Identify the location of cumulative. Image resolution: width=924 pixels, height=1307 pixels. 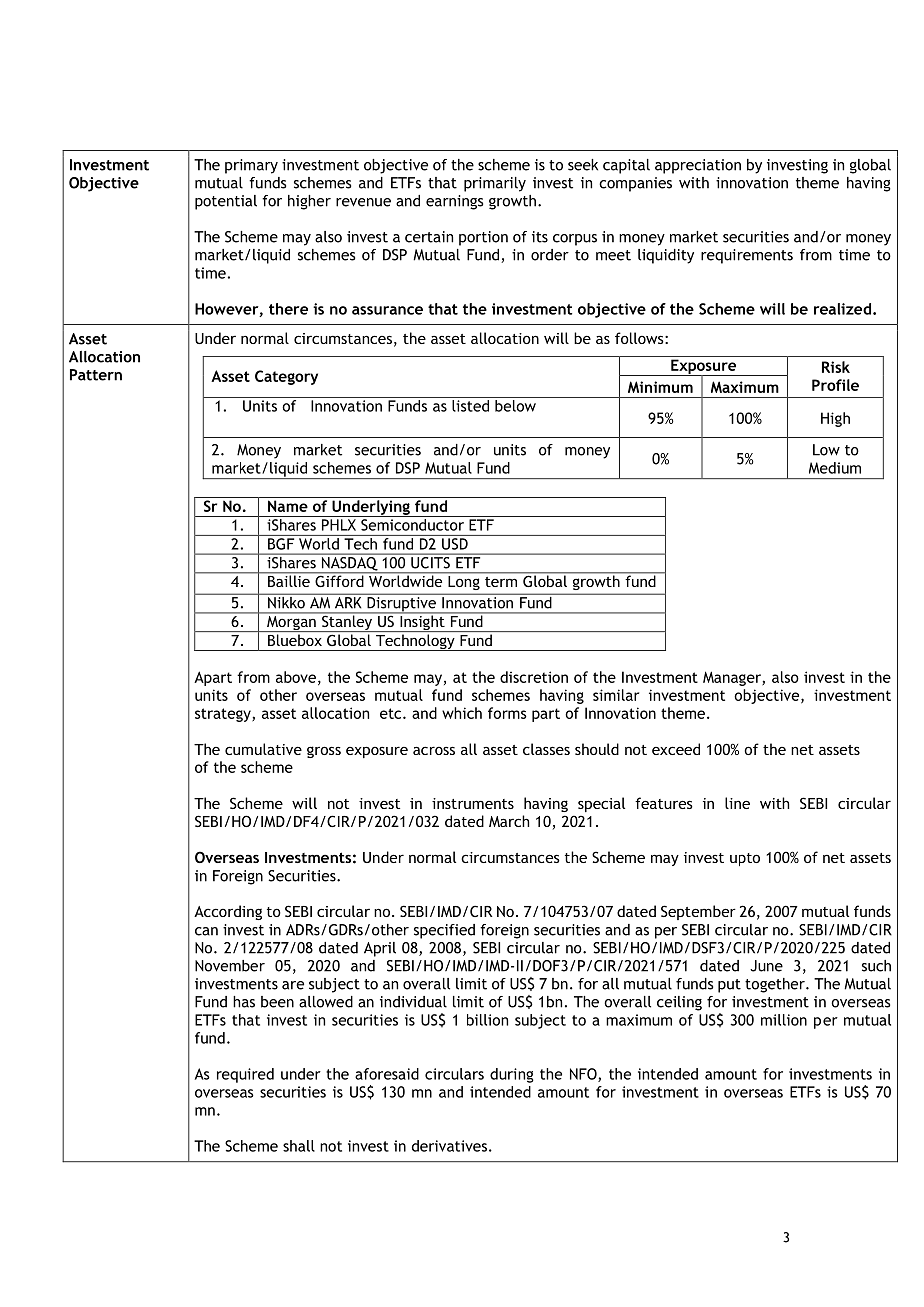
(263, 749).
